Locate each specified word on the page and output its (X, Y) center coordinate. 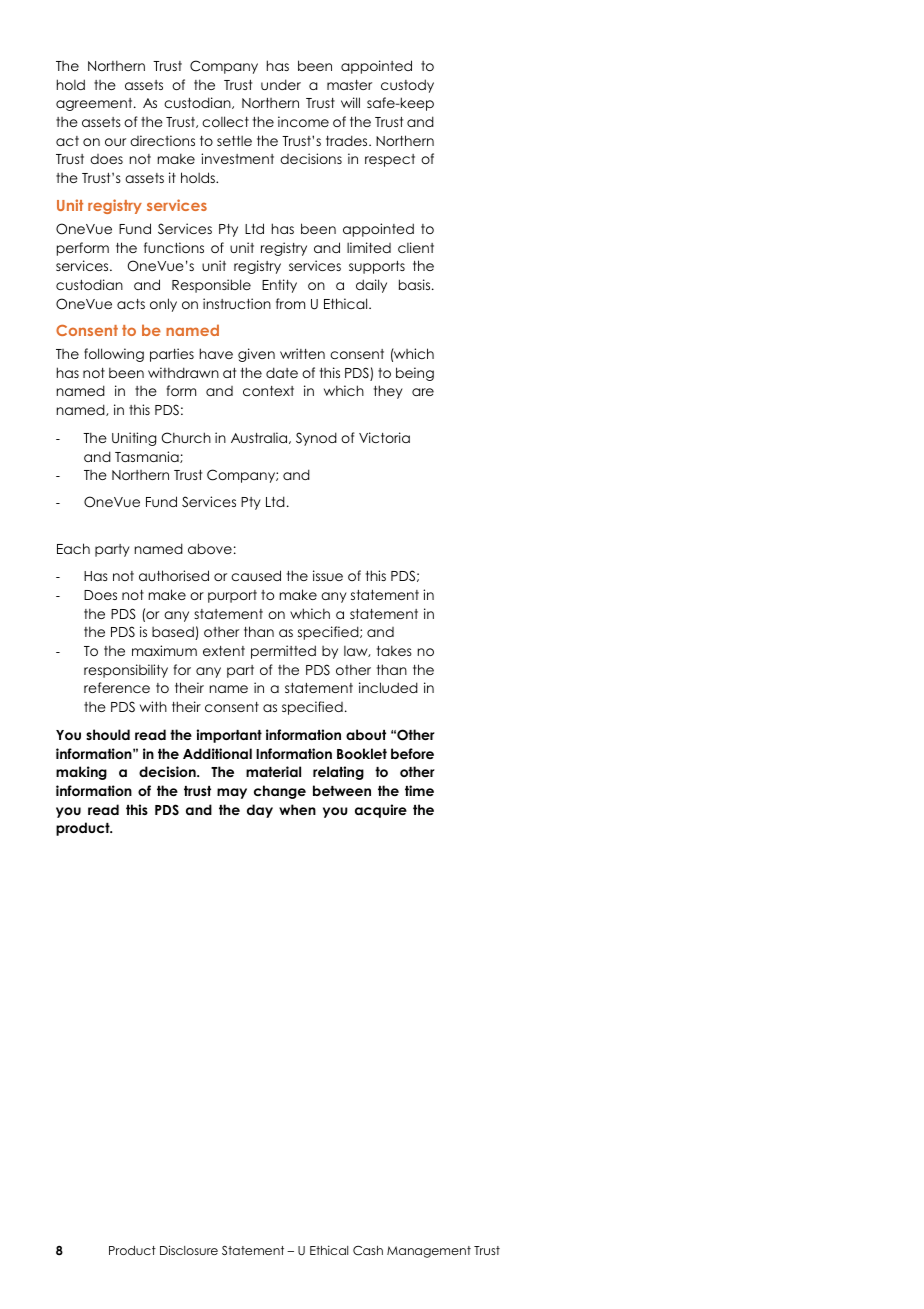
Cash (368, 1251)
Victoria (384, 437)
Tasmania (148, 457)
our (115, 142)
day (260, 811)
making (81, 773)
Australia (260, 438)
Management (429, 1252)
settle (234, 140)
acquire (381, 811)
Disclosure (189, 1250)
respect (390, 160)
